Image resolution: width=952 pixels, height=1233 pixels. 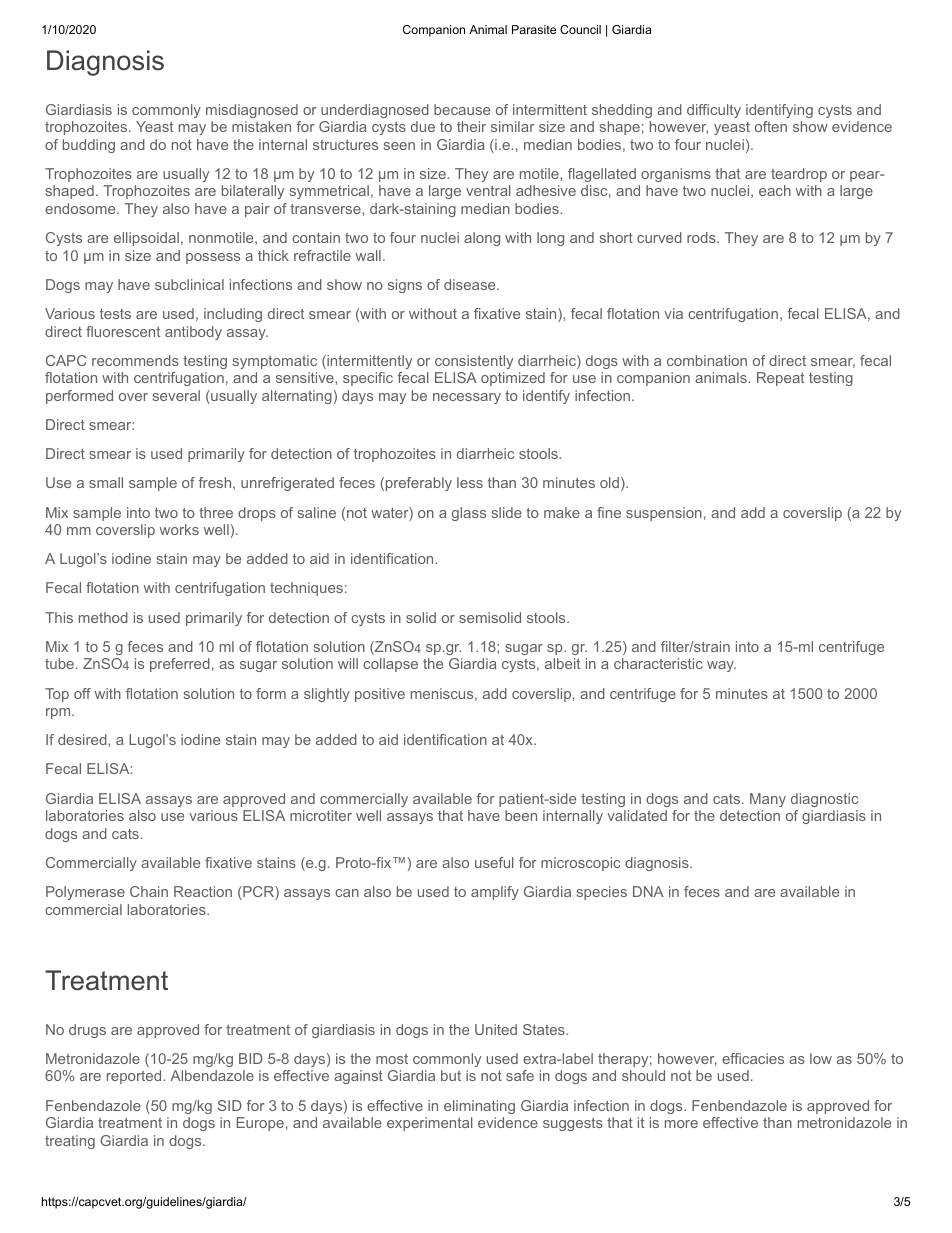 What do you see at coordinates (135, 1077) in the screenshot?
I see `reported` at bounding box center [135, 1077].
